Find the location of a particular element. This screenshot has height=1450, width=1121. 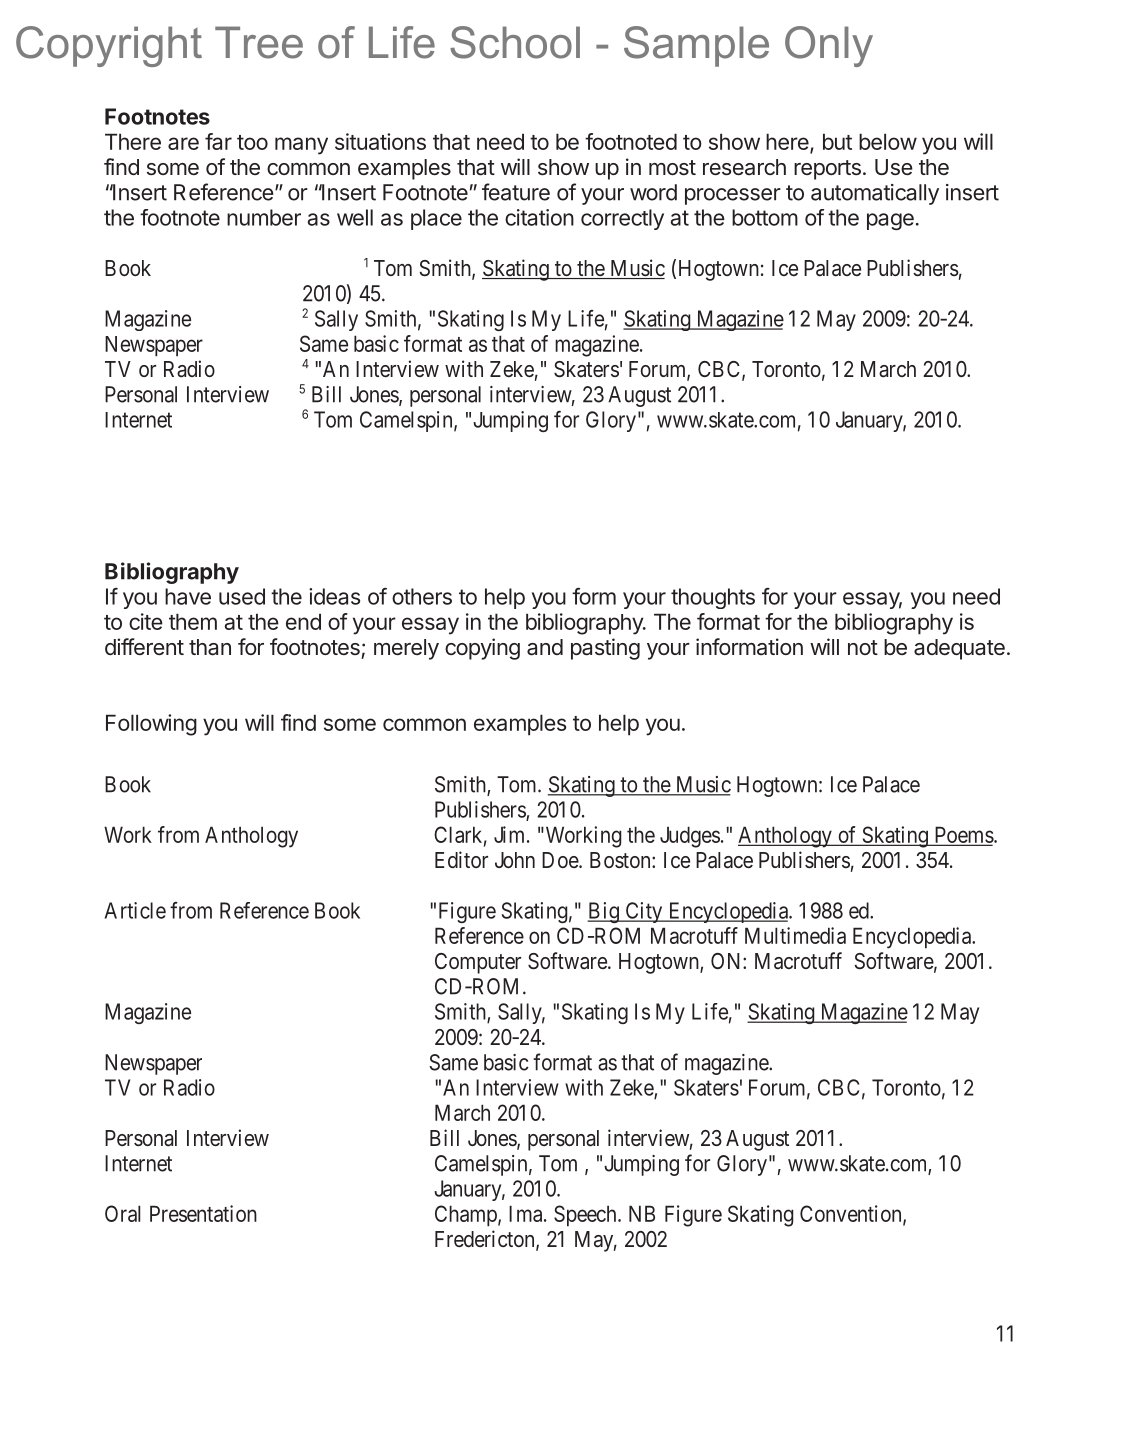

thoughts is located at coordinates (713, 598).
